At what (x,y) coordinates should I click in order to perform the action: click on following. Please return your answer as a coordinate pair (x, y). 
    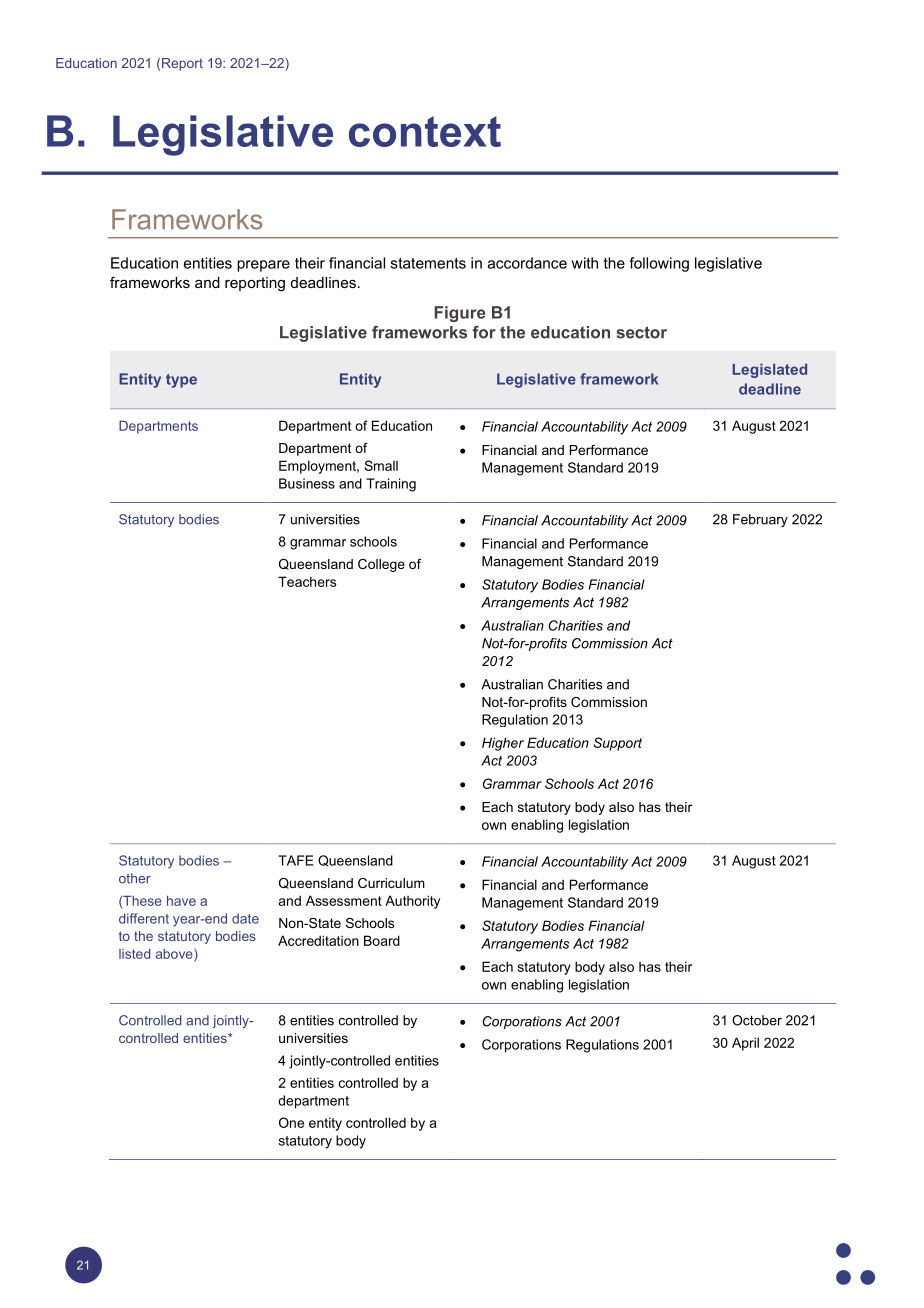
    Looking at the image, I should click on (659, 264).
